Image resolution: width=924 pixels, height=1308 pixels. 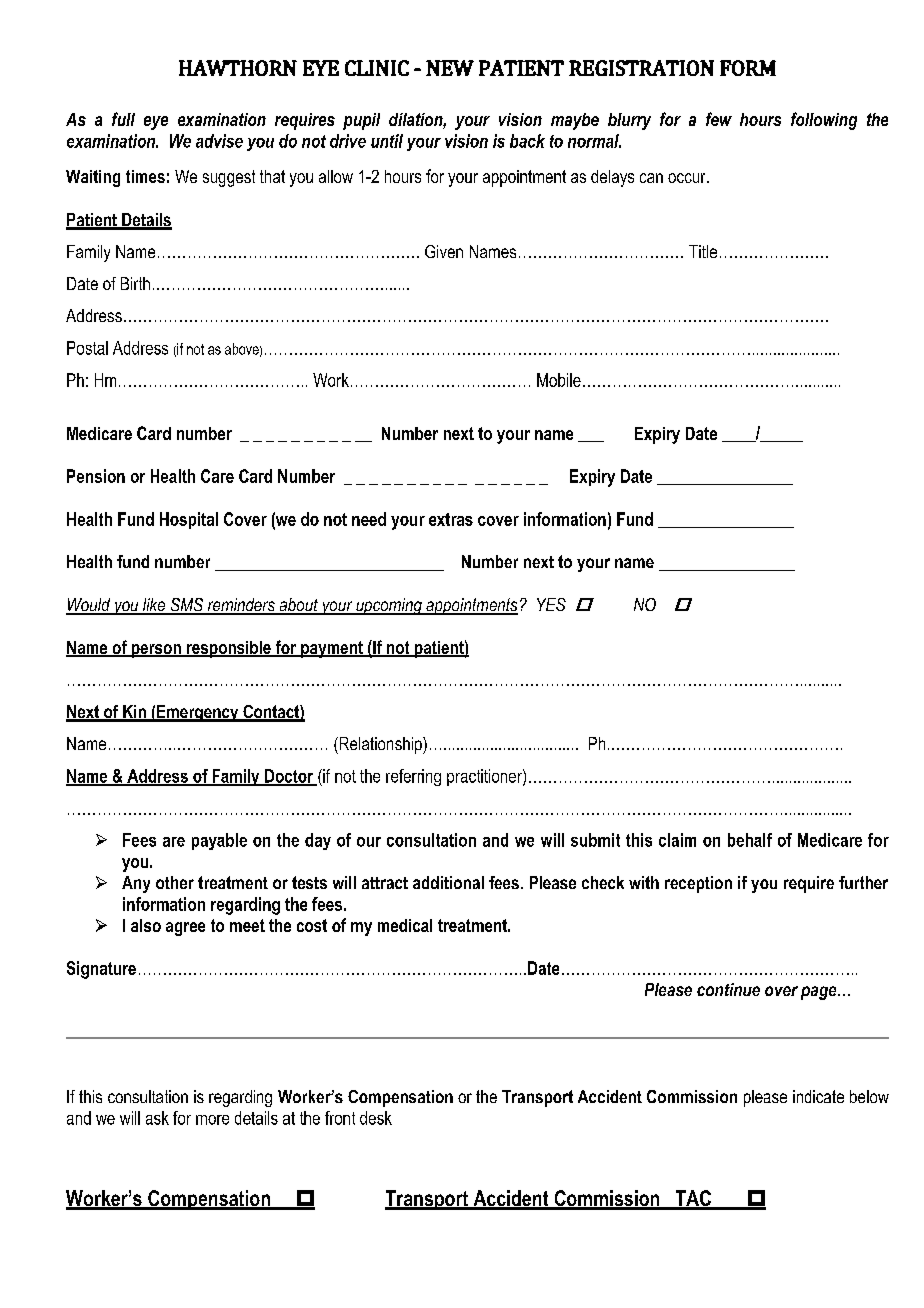 What do you see at coordinates (750, 840) in the page?
I see `behalf` at bounding box center [750, 840].
